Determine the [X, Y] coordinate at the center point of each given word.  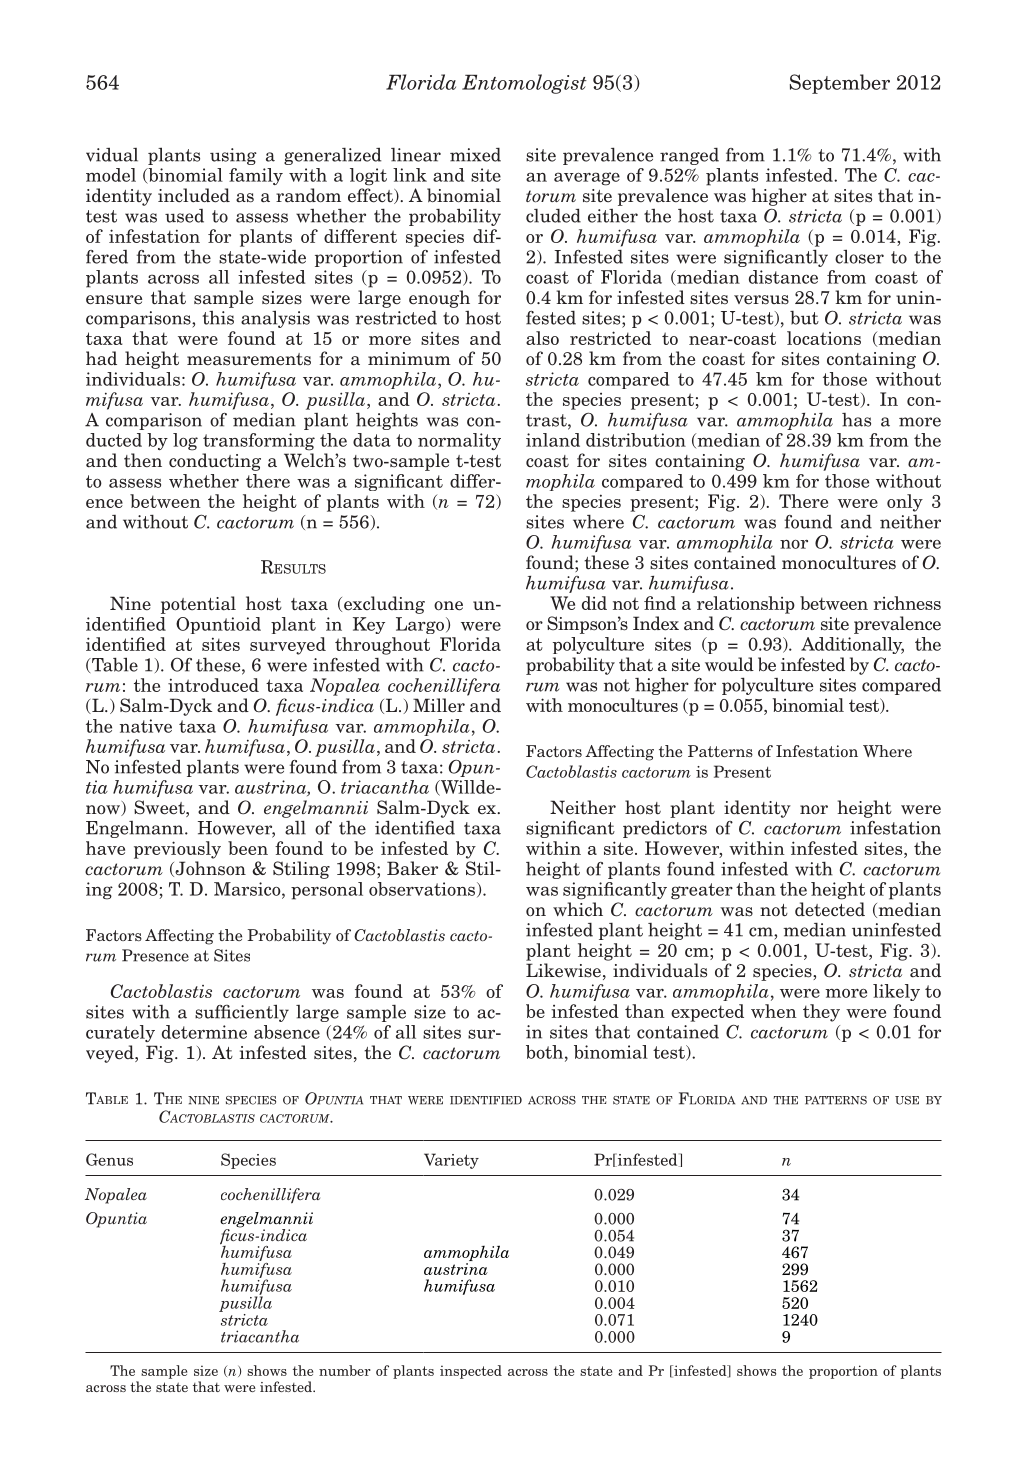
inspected [471, 1372]
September [840, 84]
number [345, 1370]
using [233, 156]
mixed [475, 155]
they [821, 1013]
